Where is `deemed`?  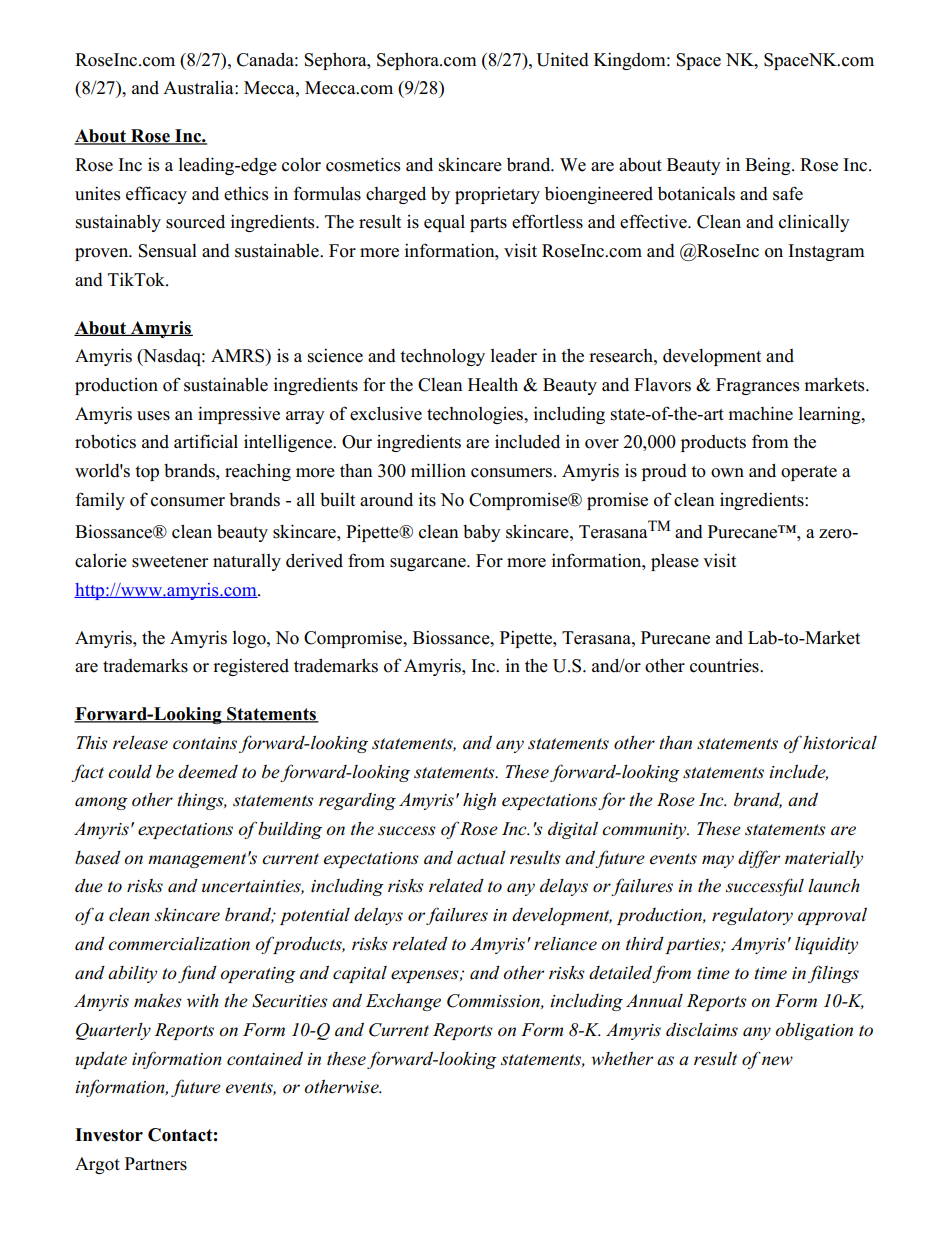 deemed is located at coordinates (208, 772).
